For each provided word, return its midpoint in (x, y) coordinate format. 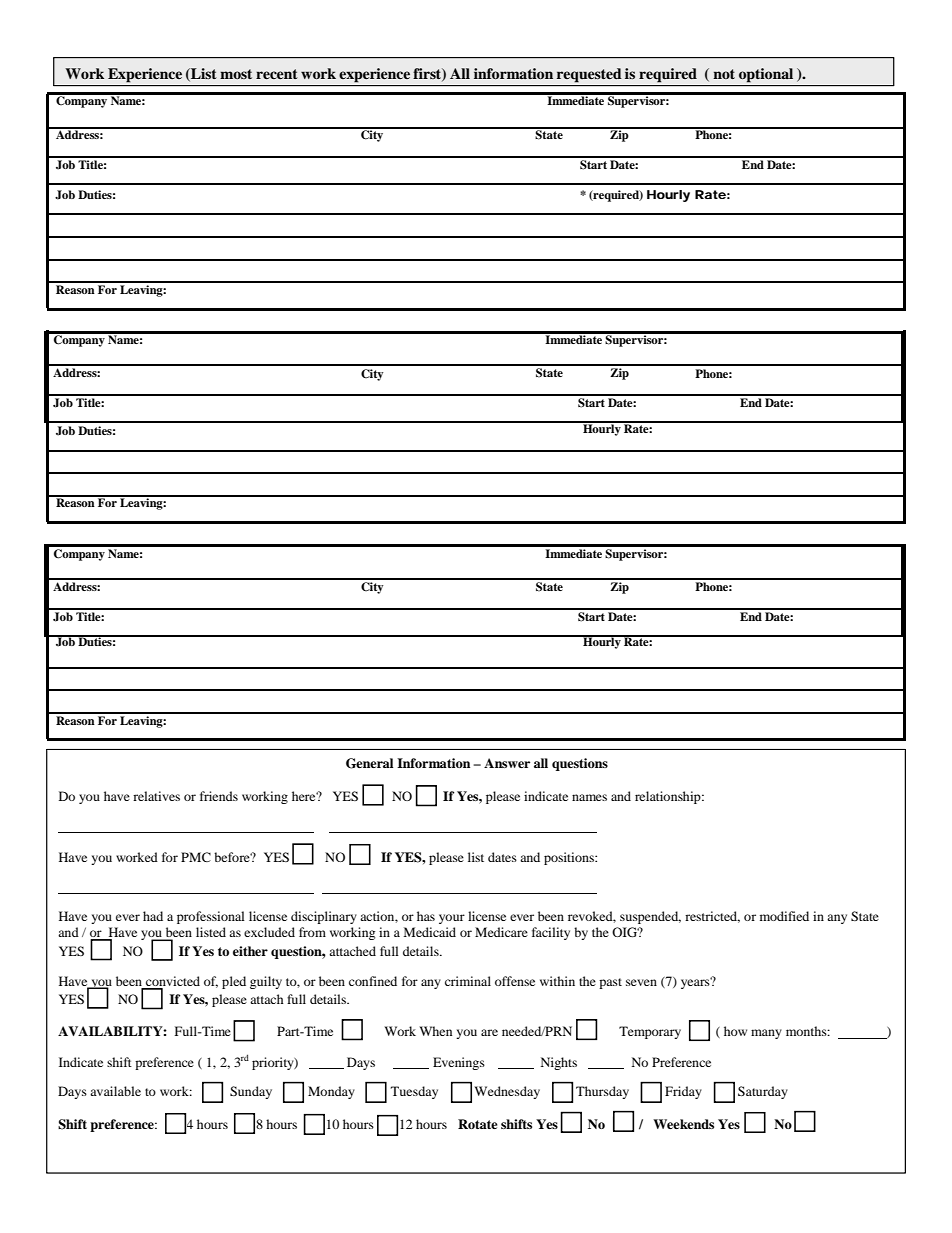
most (236, 74)
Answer (507, 763)
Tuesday (414, 1092)
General (369, 763)
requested (589, 75)
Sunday (251, 1092)
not (724, 74)
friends (219, 796)
